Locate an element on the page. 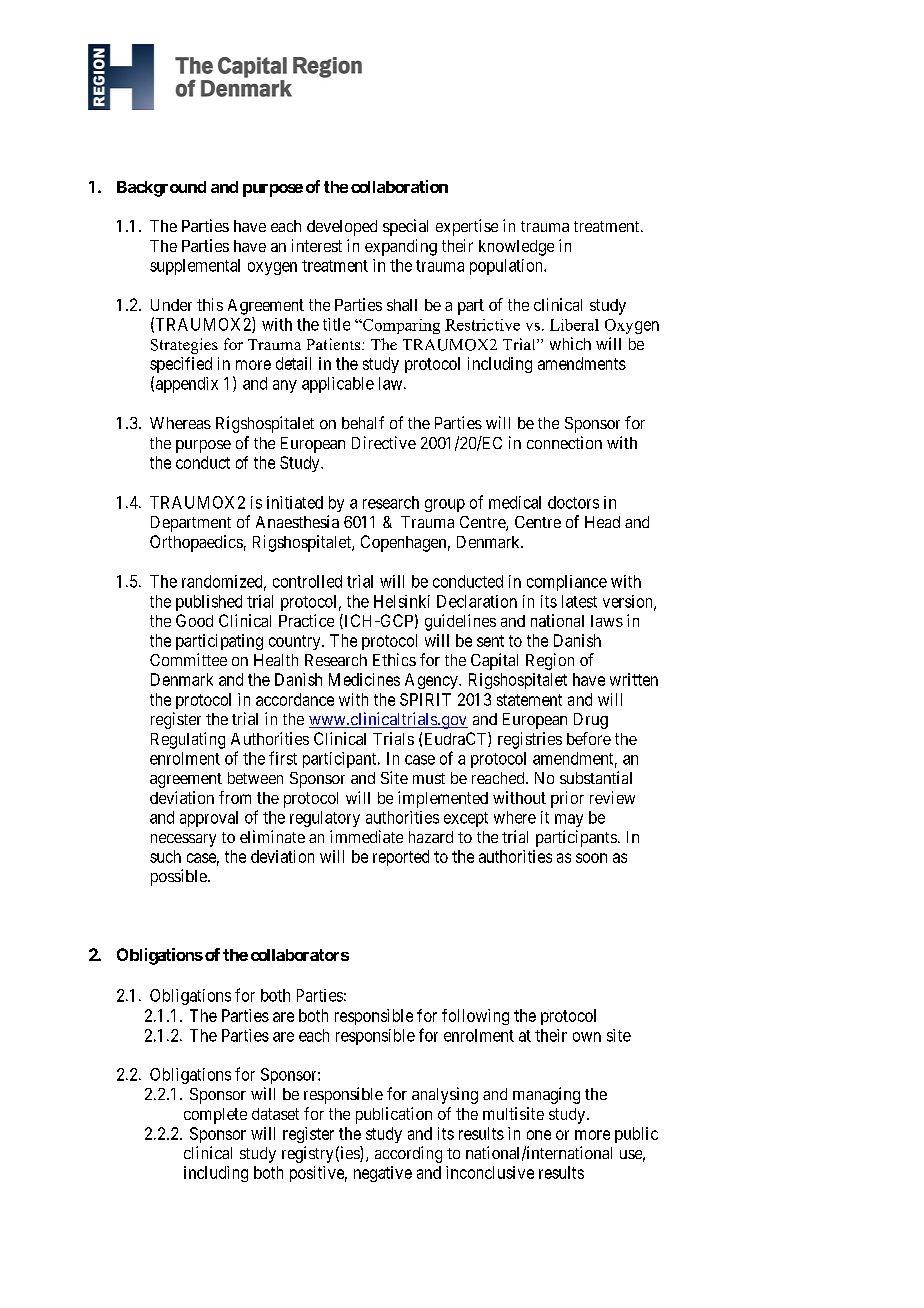 This document has width=924, height=1308. doctors is located at coordinates (573, 502).
